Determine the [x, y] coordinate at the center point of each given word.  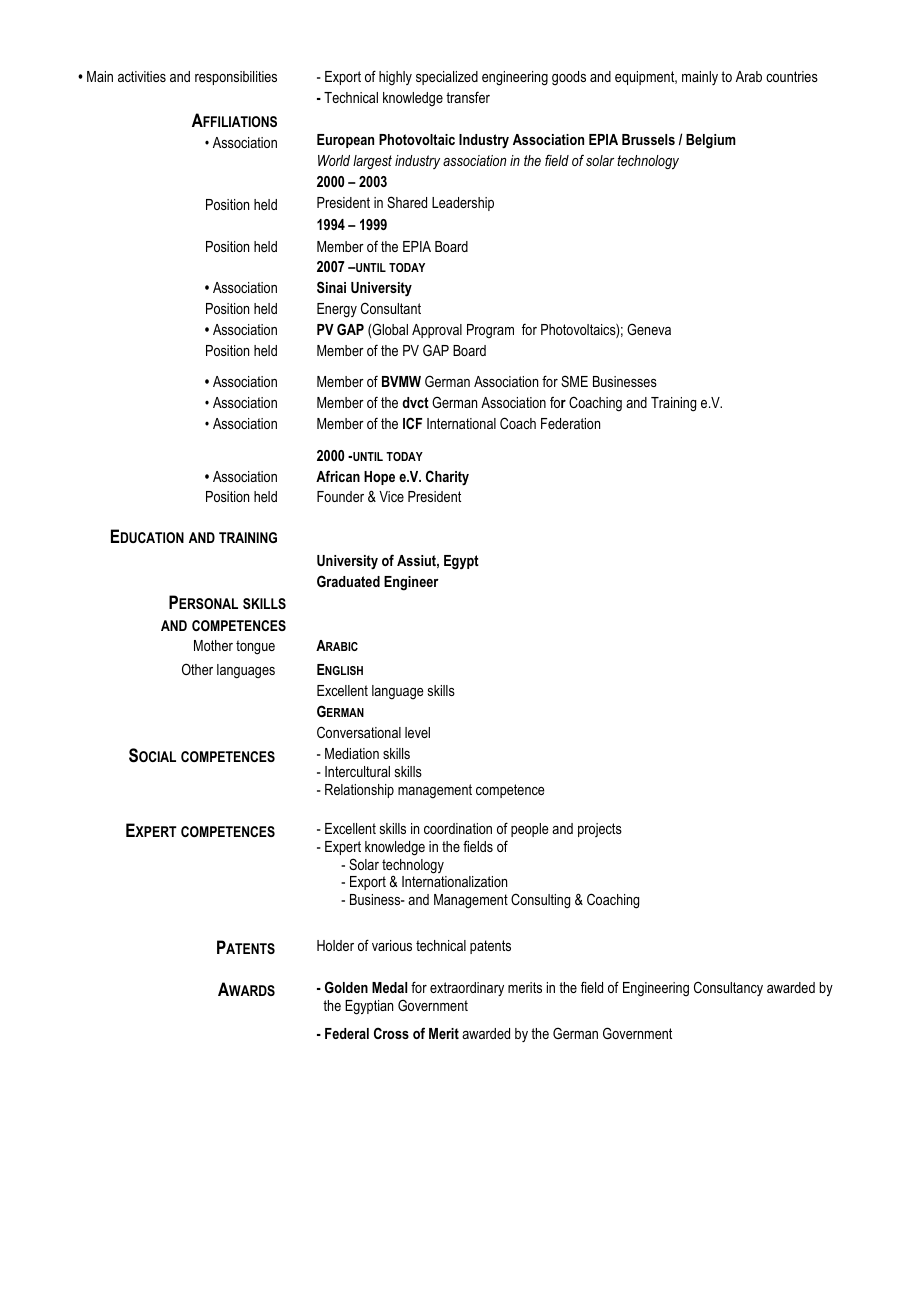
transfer [468, 97]
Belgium [711, 141]
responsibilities [236, 78]
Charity [447, 478]
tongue [255, 647]
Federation [570, 423]
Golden [346, 987]
